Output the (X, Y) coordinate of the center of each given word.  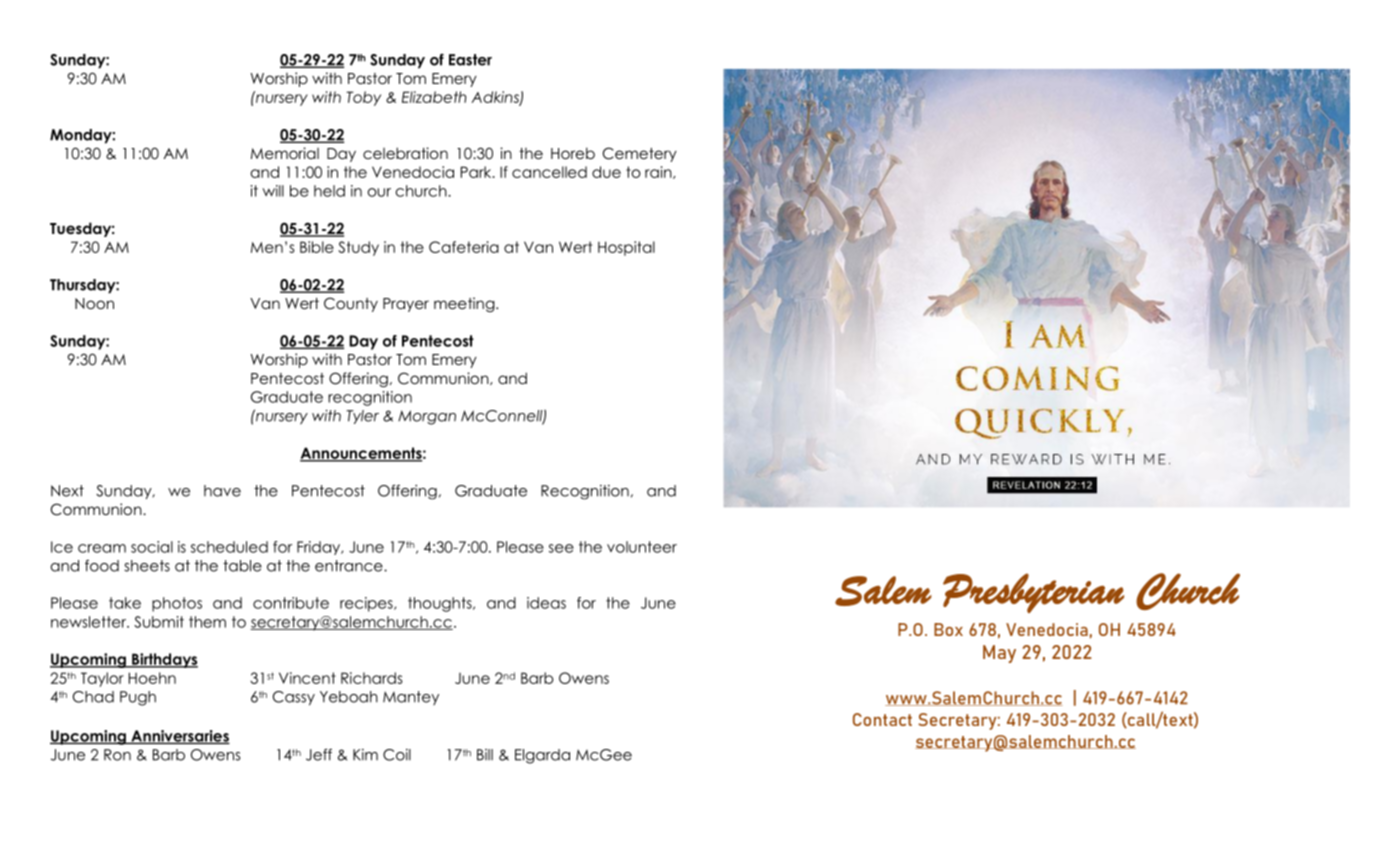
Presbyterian (1033, 593)
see (561, 548)
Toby (363, 98)
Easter (470, 60)
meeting (465, 304)
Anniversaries (179, 737)
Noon (94, 303)
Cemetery (640, 154)
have (222, 491)
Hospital (626, 248)
